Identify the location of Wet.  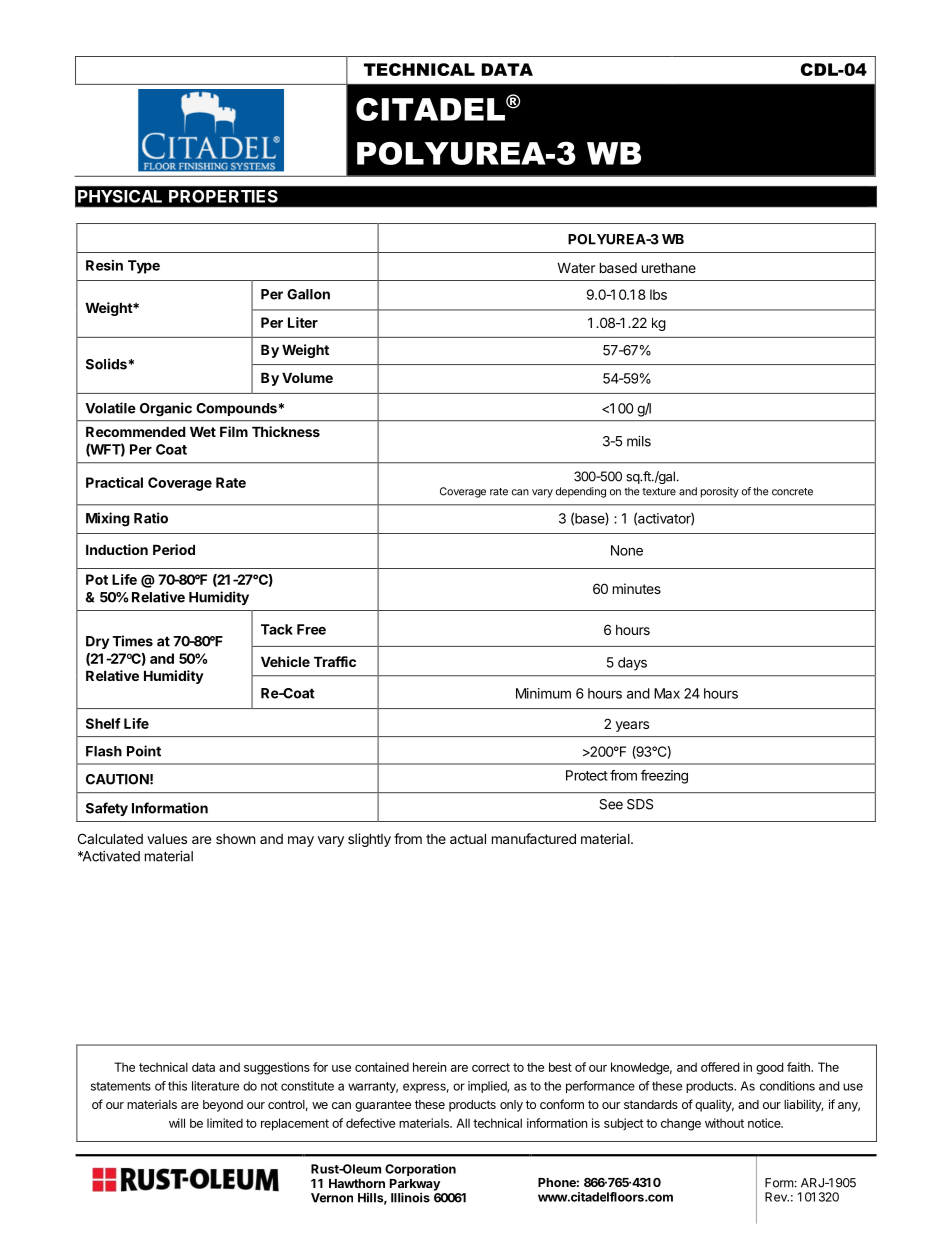
(203, 431).
